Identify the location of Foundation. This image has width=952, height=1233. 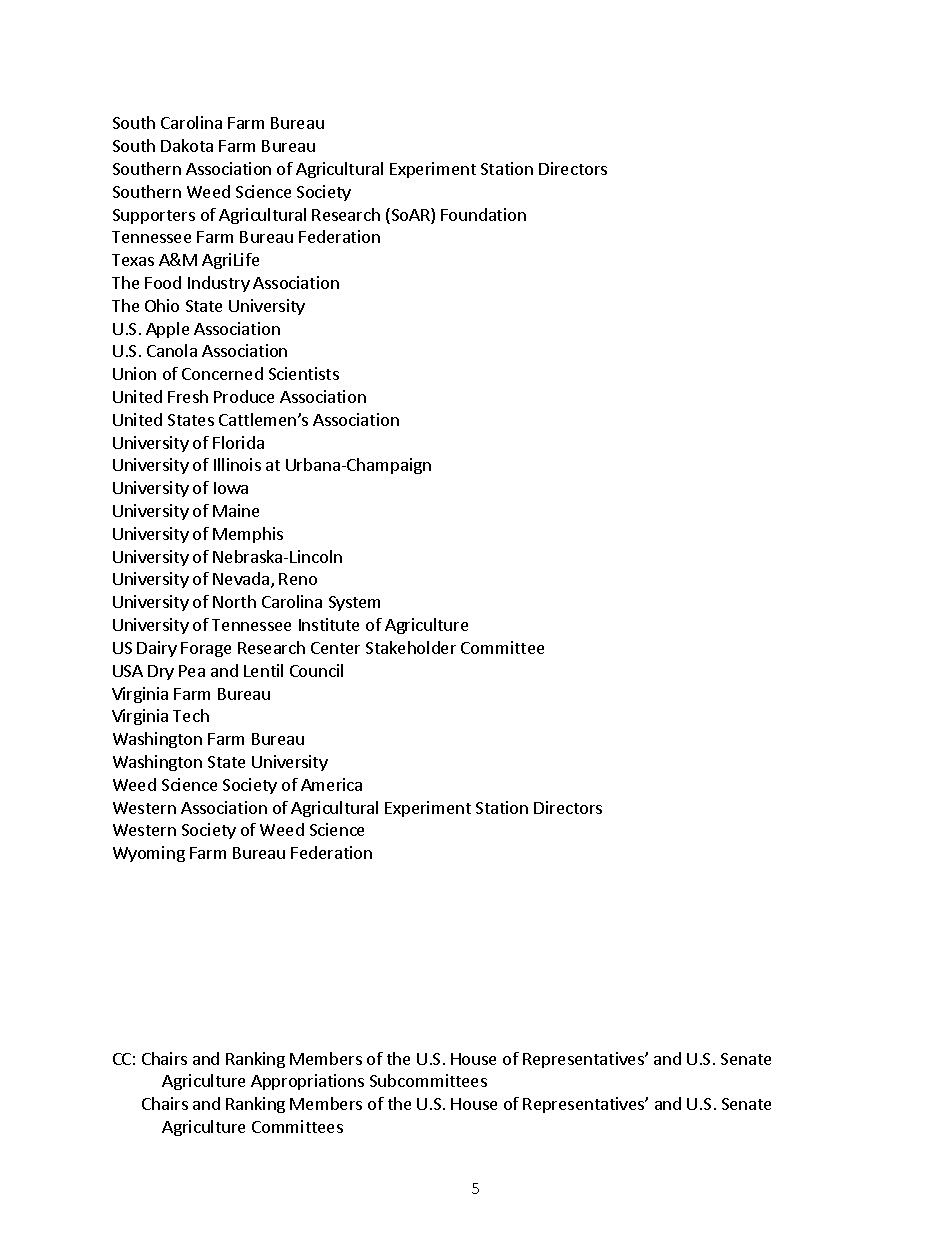
(483, 214).
